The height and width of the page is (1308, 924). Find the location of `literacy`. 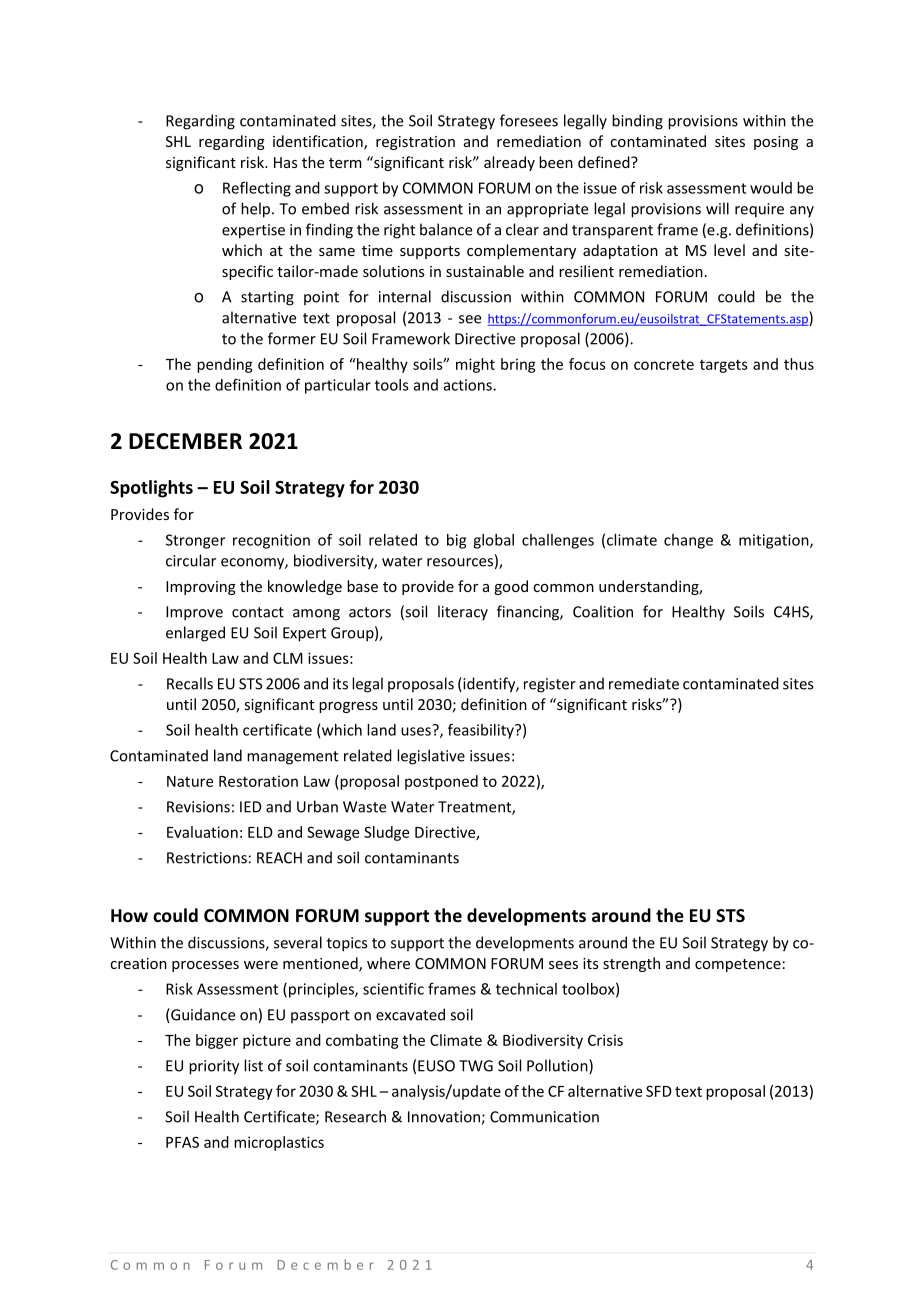

literacy is located at coordinates (463, 613).
